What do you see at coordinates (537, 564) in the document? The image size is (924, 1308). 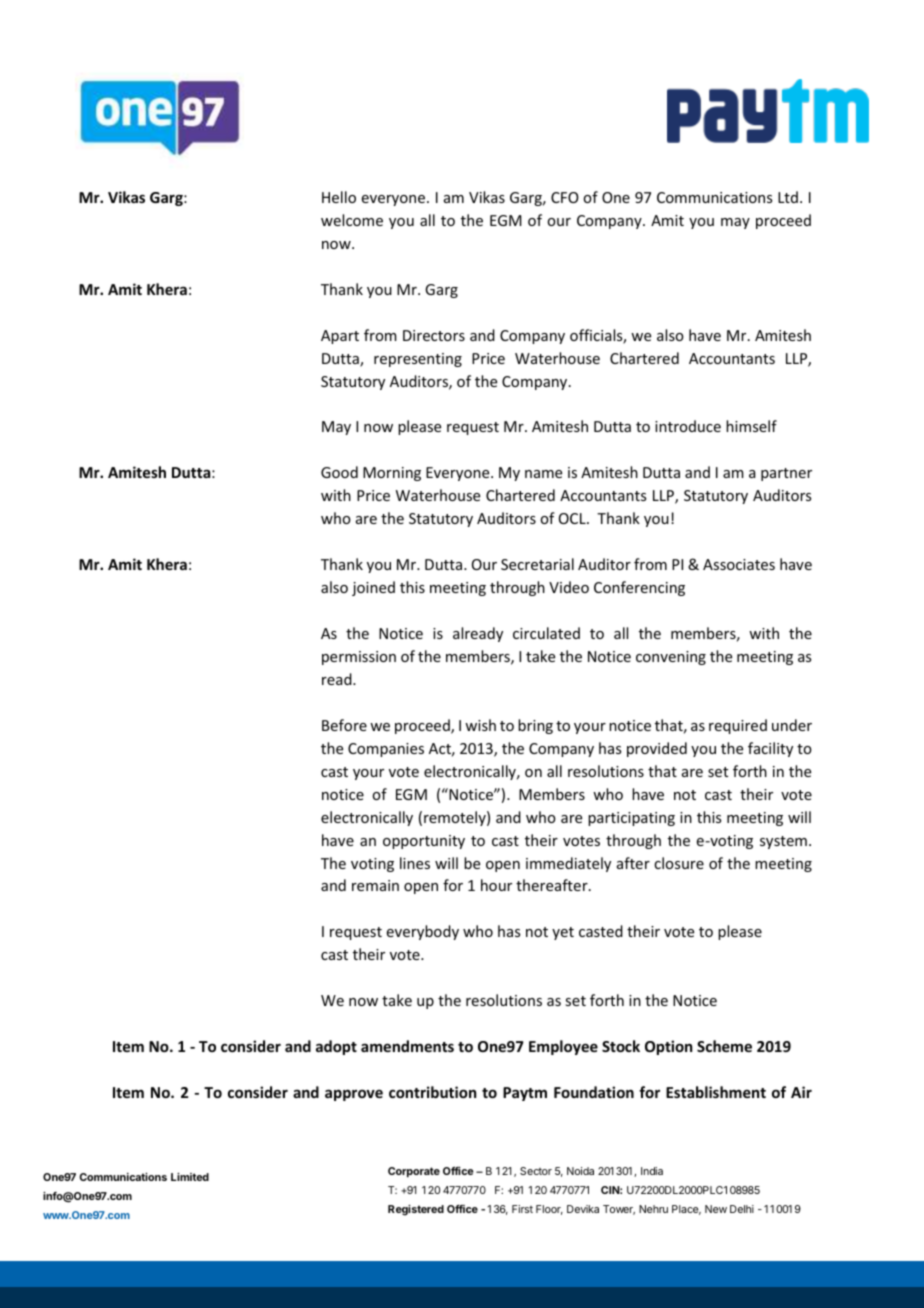 I see `Secretarial` at bounding box center [537, 564].
